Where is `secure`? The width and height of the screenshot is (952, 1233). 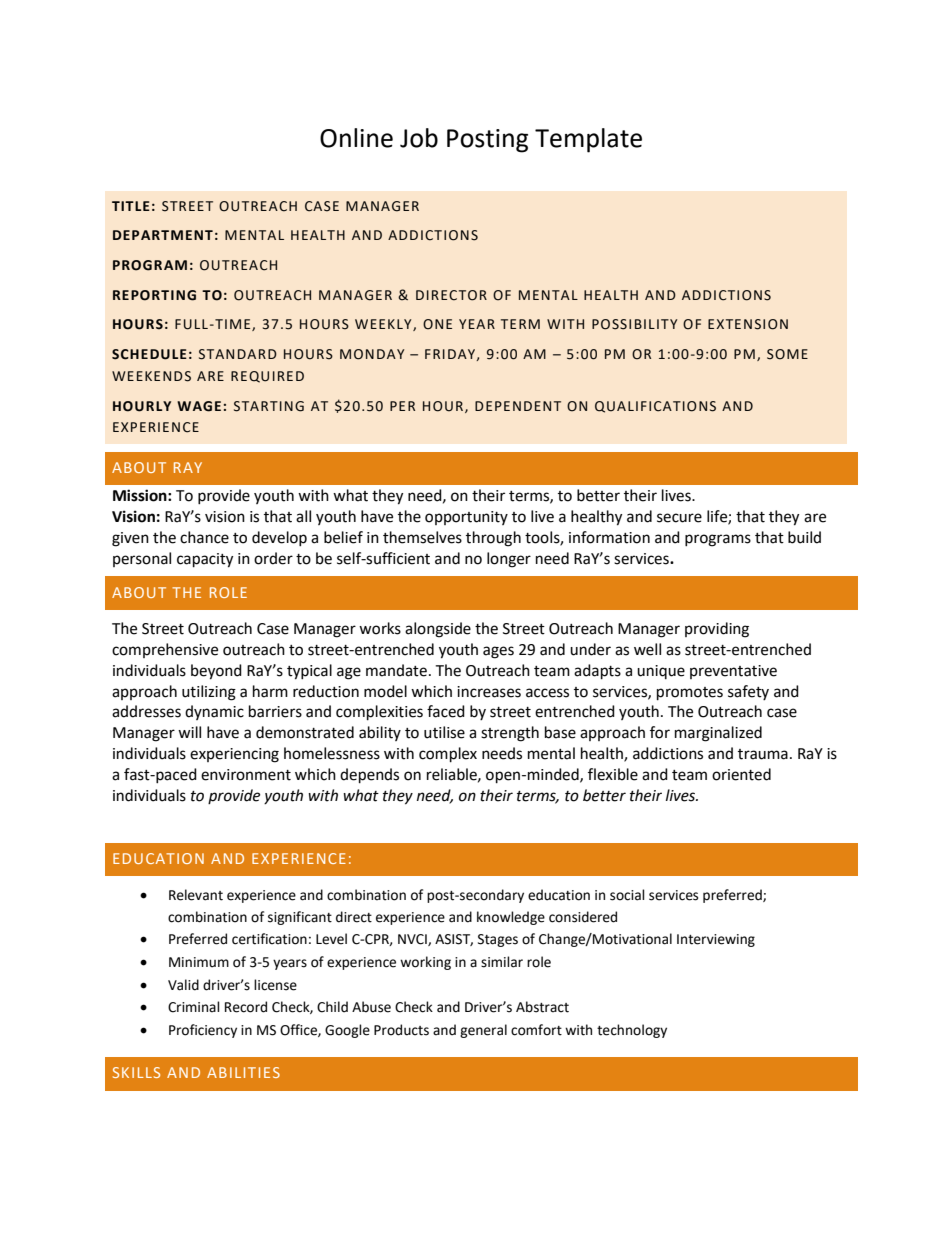 secure is located at coordinates (679, 518).
